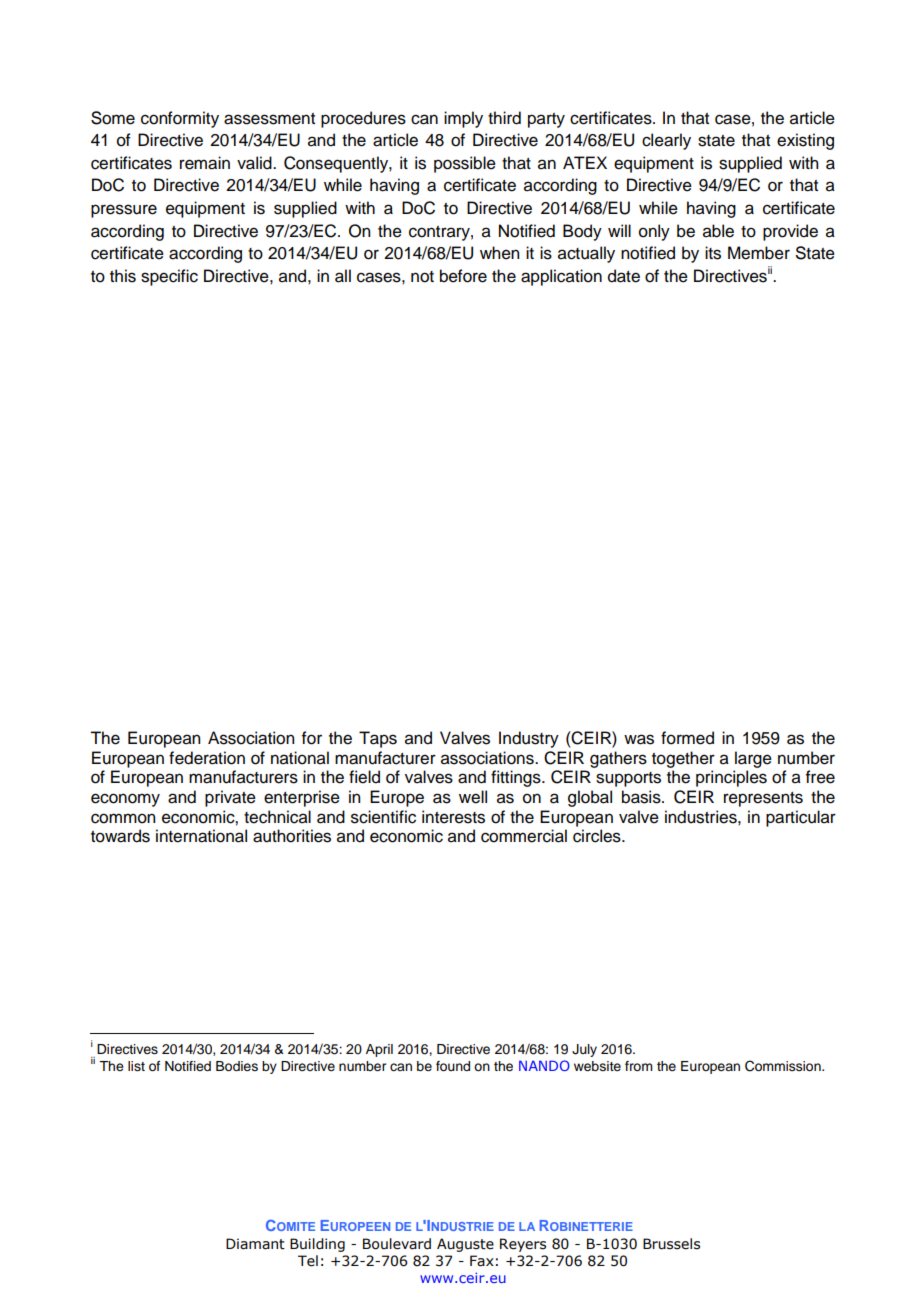  What do you see at coordinates (207, 758) in the image?
I see `federation` at bounding box center [207, 758].
